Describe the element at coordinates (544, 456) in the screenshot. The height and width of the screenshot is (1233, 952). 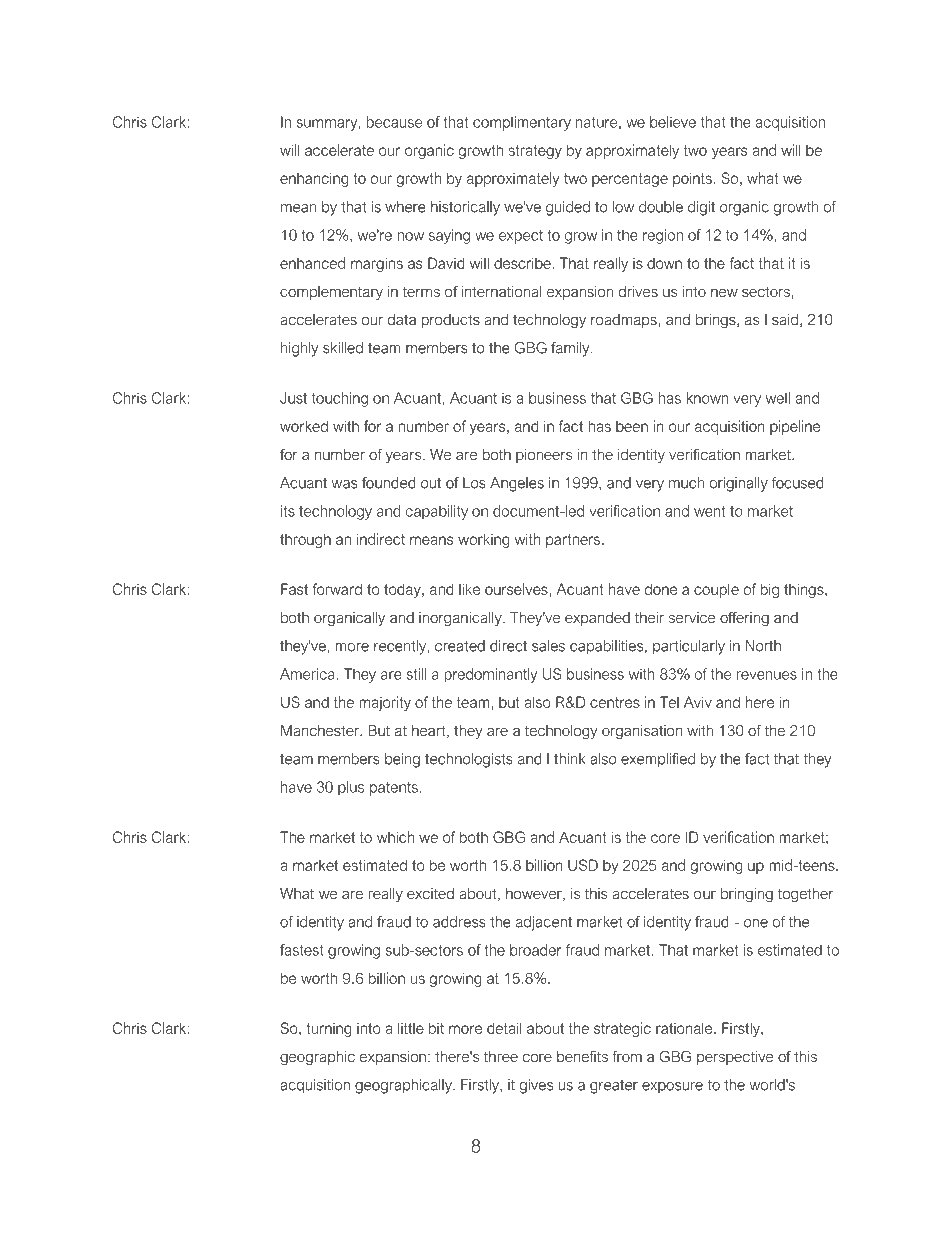
I see `pioneers` at that location.
